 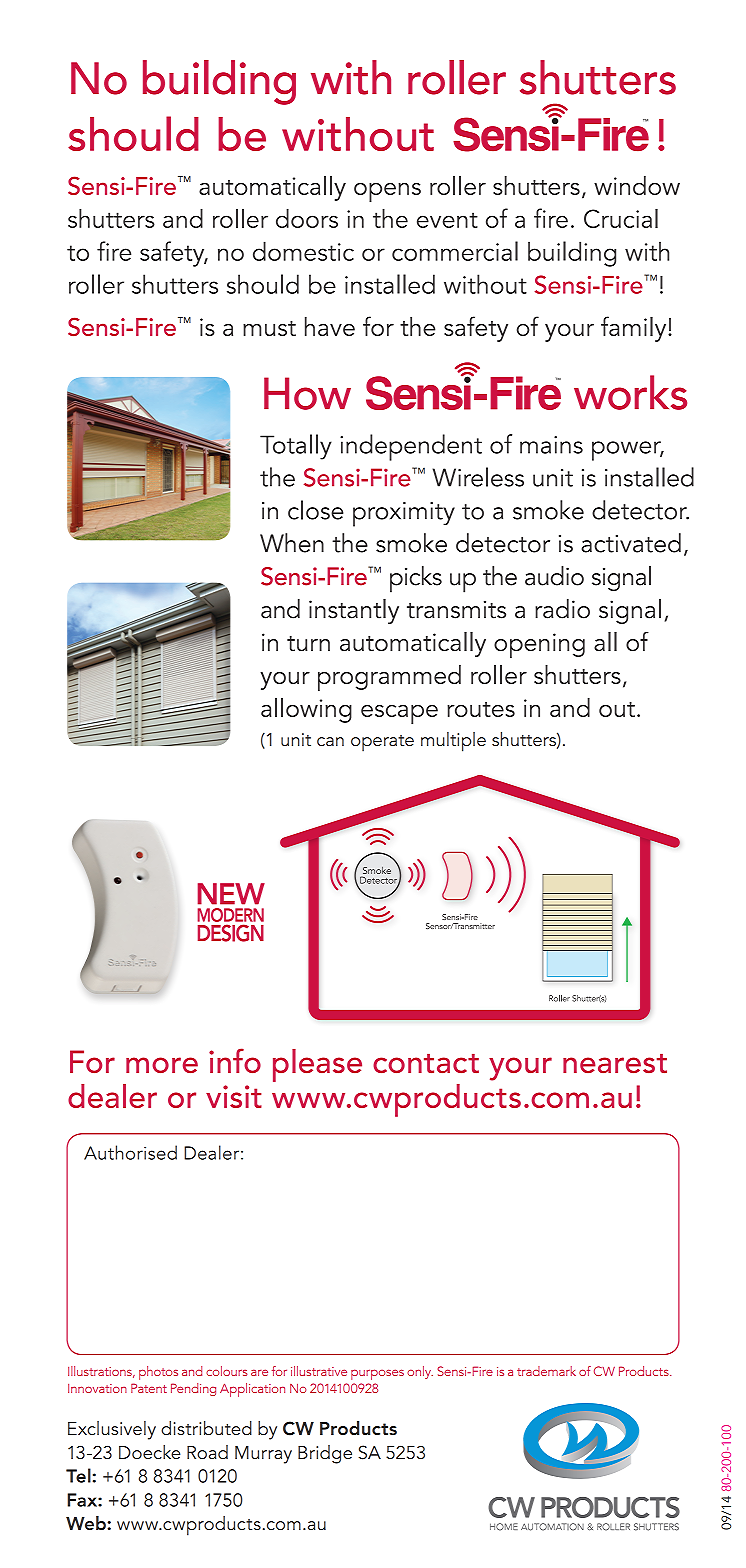 I want to click on Exclusively, so click(x=112, y=1430).
